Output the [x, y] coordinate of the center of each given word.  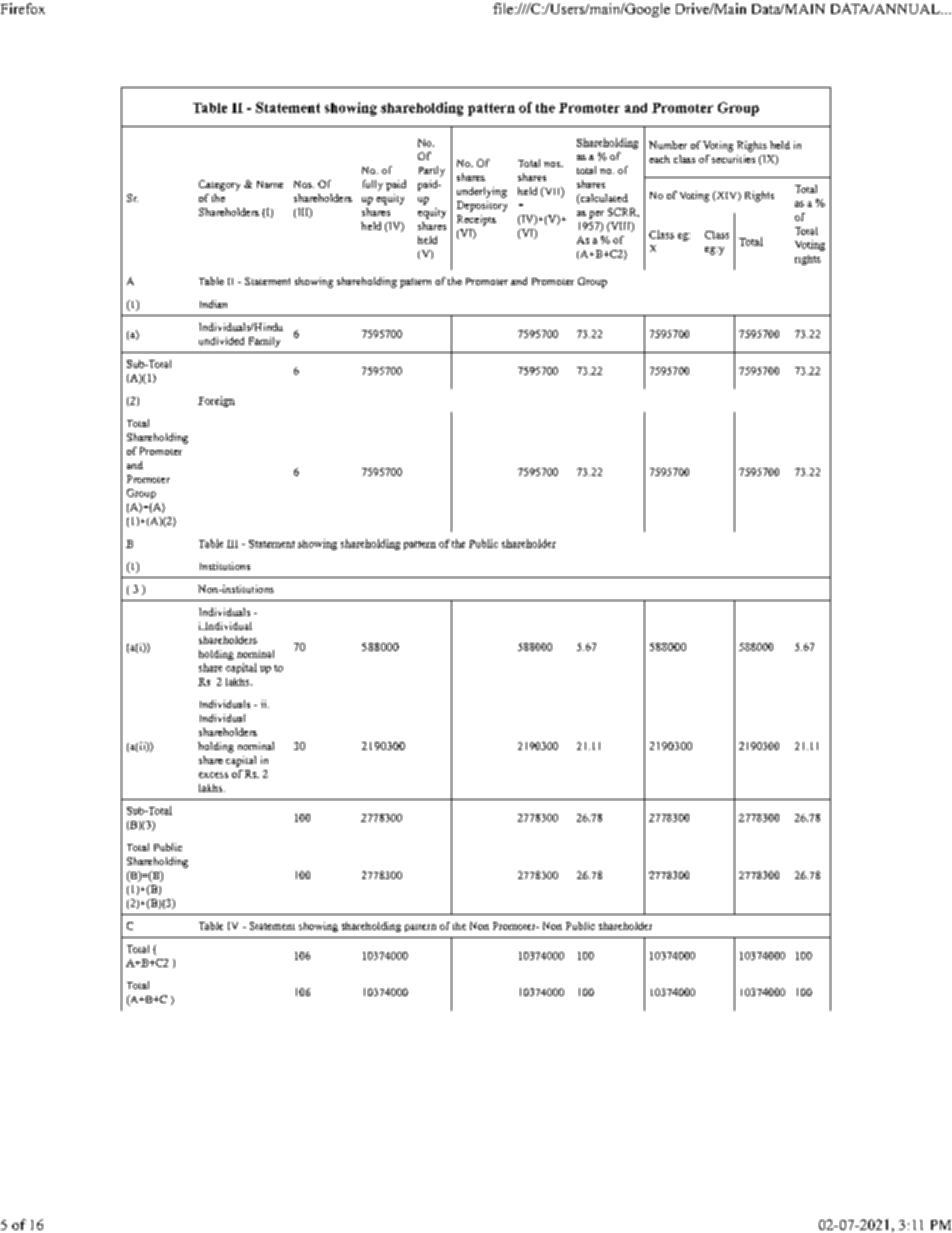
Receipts [476, 220]
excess [213, 775]
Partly [432, 171]
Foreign [216, 401]
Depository [482, 206]
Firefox [23, 8]
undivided [221, 341]
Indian [213, 304]
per [596, 215]
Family [264, 342]
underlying [482, 192]
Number [668, 145]
